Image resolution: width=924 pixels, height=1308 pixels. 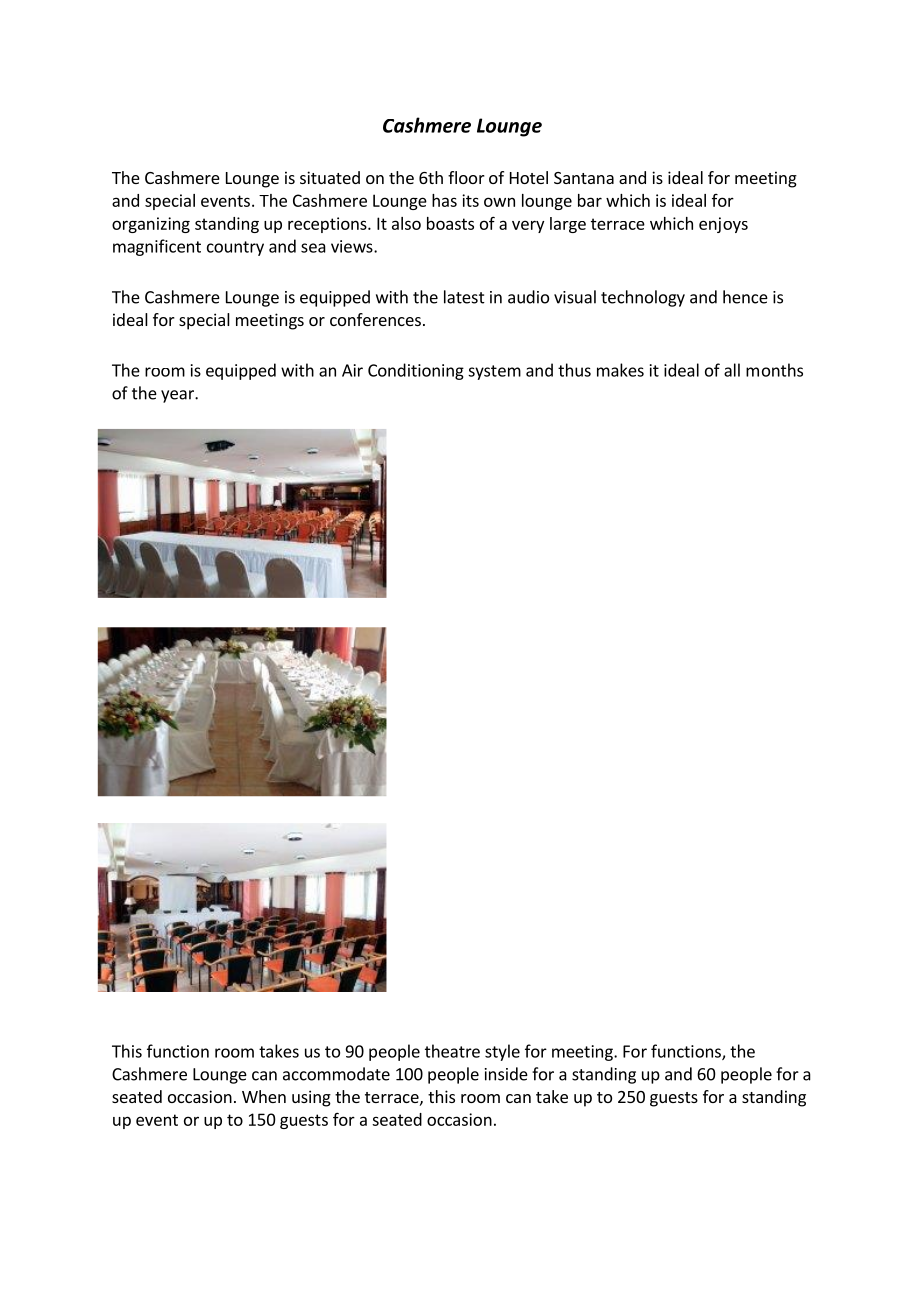 I want to click on style, so click(x=502, y=1052).
